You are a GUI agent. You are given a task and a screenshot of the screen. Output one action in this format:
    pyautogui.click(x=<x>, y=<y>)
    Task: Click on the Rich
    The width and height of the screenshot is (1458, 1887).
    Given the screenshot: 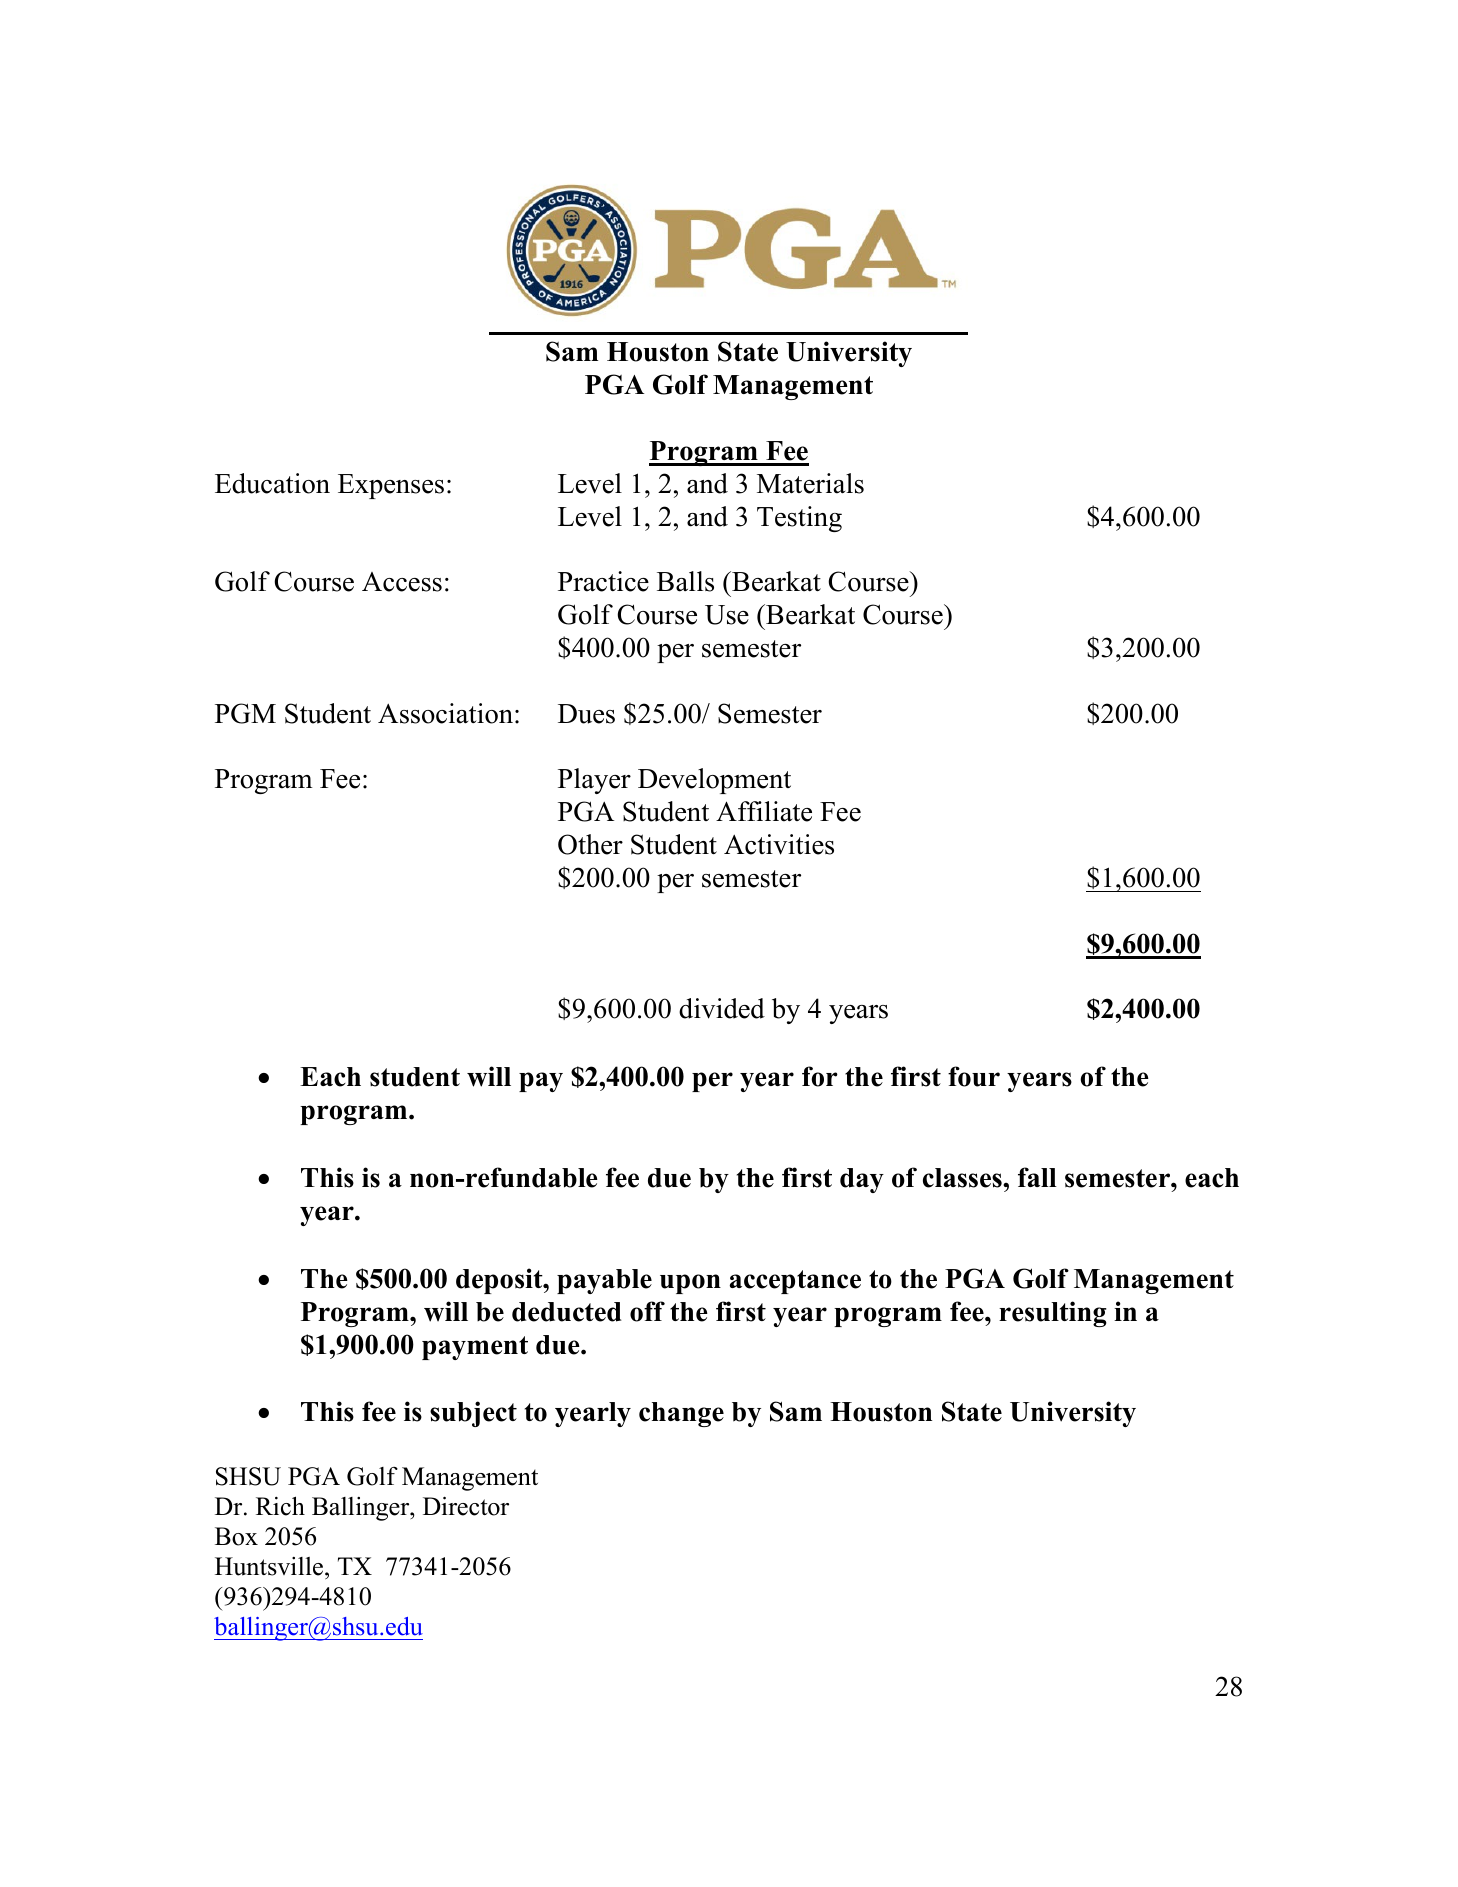 What is the action you would take?
    pyautogui.click(x=280, y=1506)
